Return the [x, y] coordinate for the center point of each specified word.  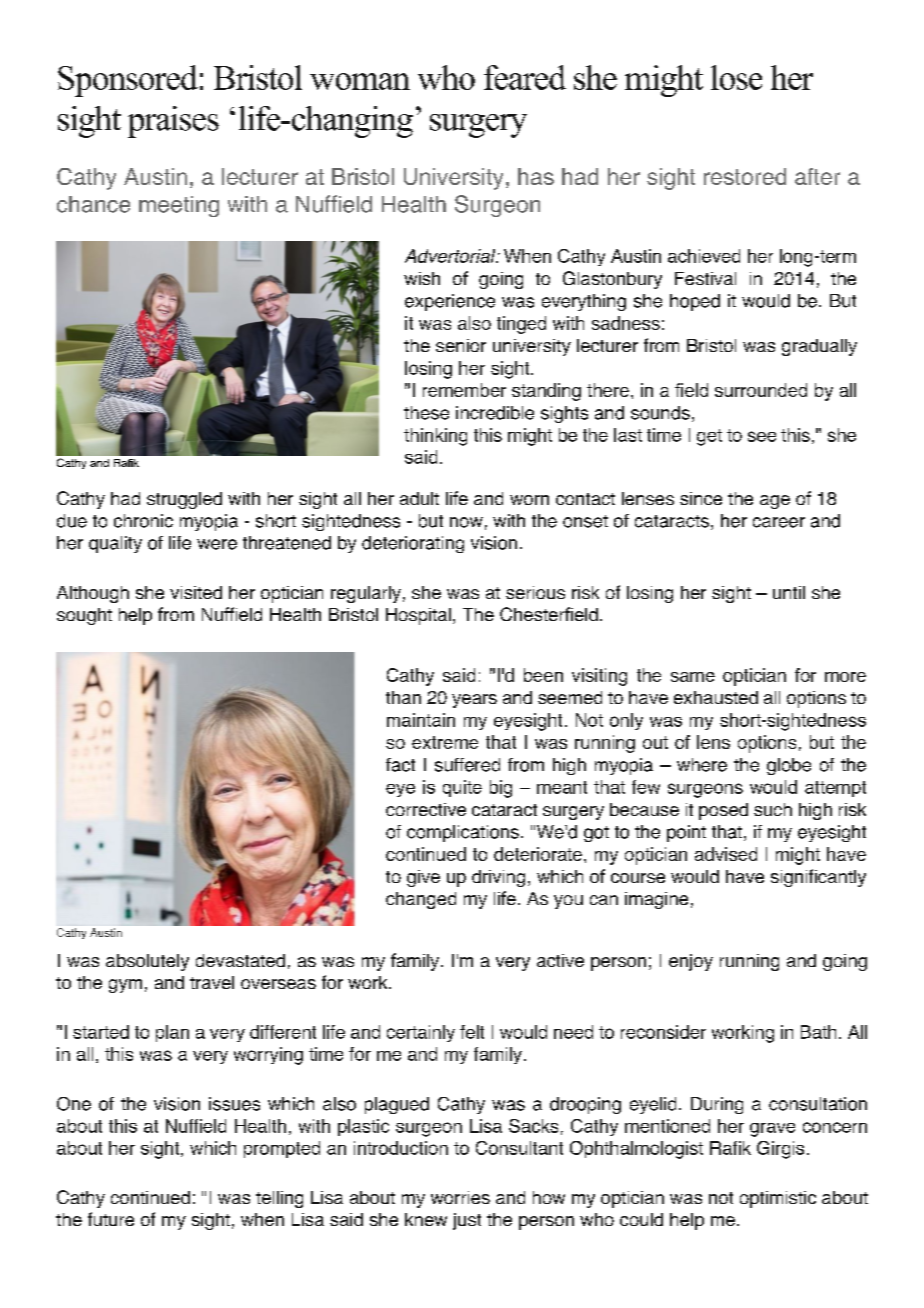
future [111, 1219]
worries [460, 1197]
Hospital [418, 616]
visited [196, 592]
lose [736, 77]
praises [173, 122]
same [693, 677]
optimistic [778, 1199]
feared [525, 77]
